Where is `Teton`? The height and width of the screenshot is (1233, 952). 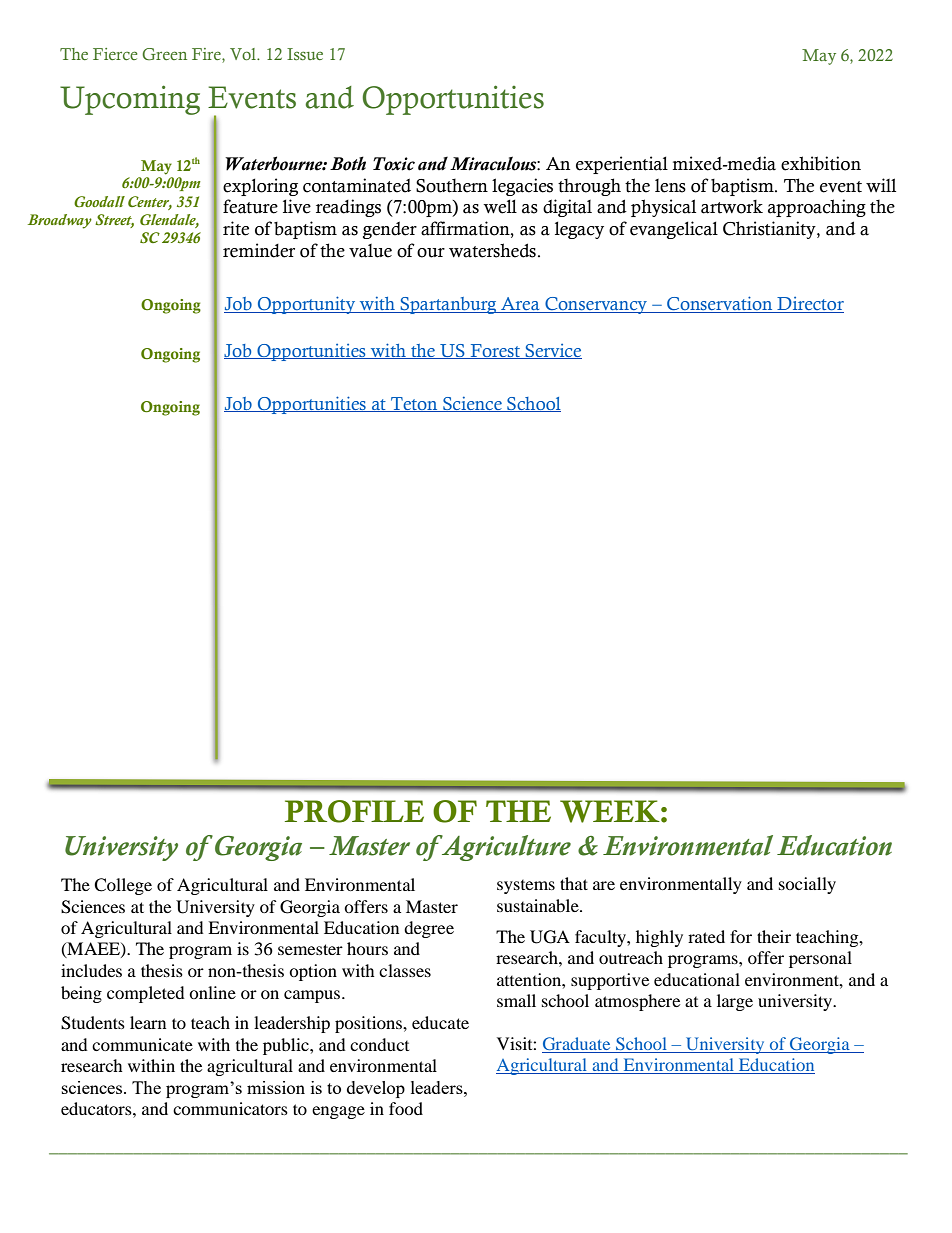 Teton is located at coordinates (414, 404).
